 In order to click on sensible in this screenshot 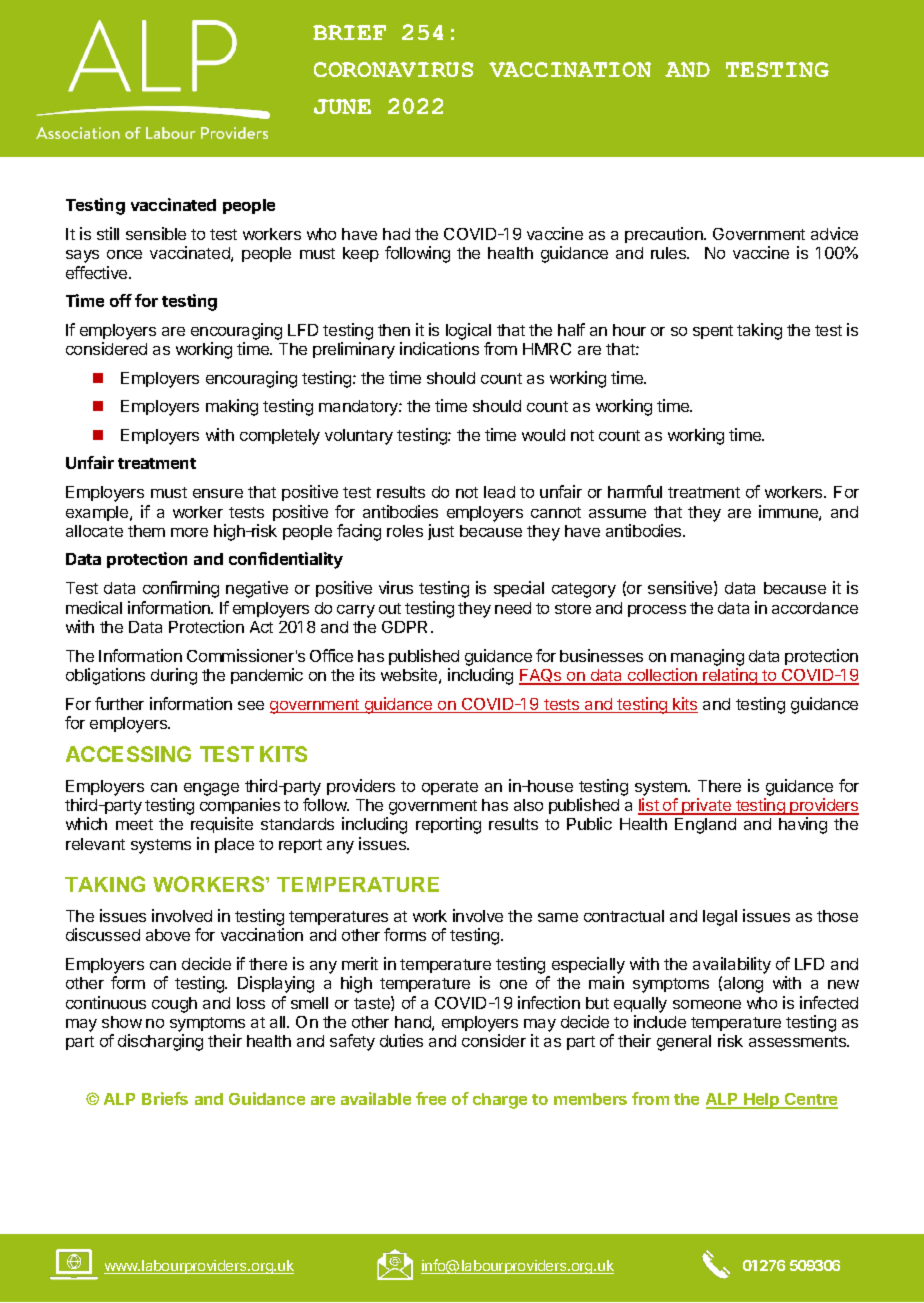, I will do `click(156, 233)`.
